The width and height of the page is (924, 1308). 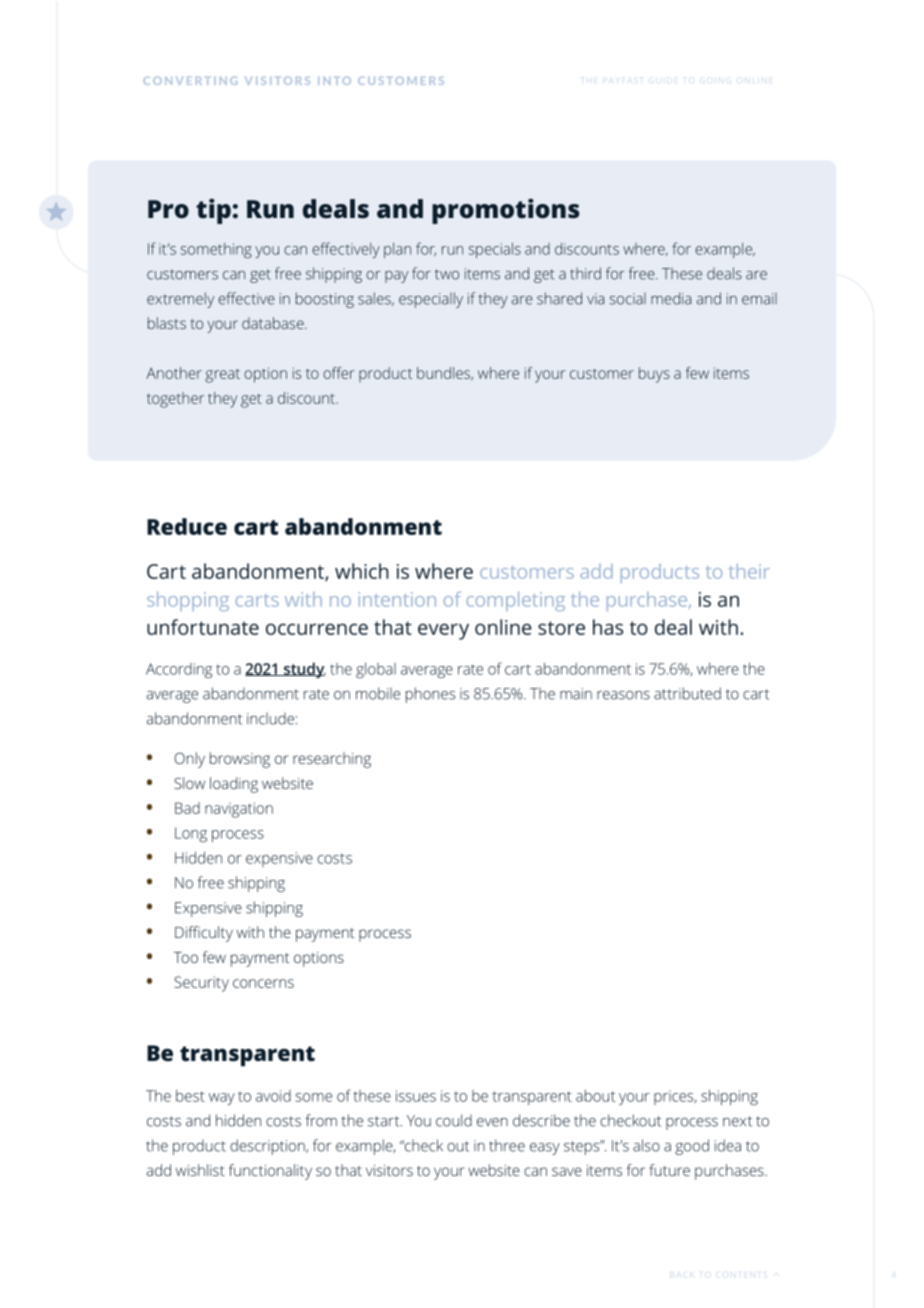 What do you see at coordinates (687, 693) in the page?
I see `attributed` at bounding box center [687, 693].
